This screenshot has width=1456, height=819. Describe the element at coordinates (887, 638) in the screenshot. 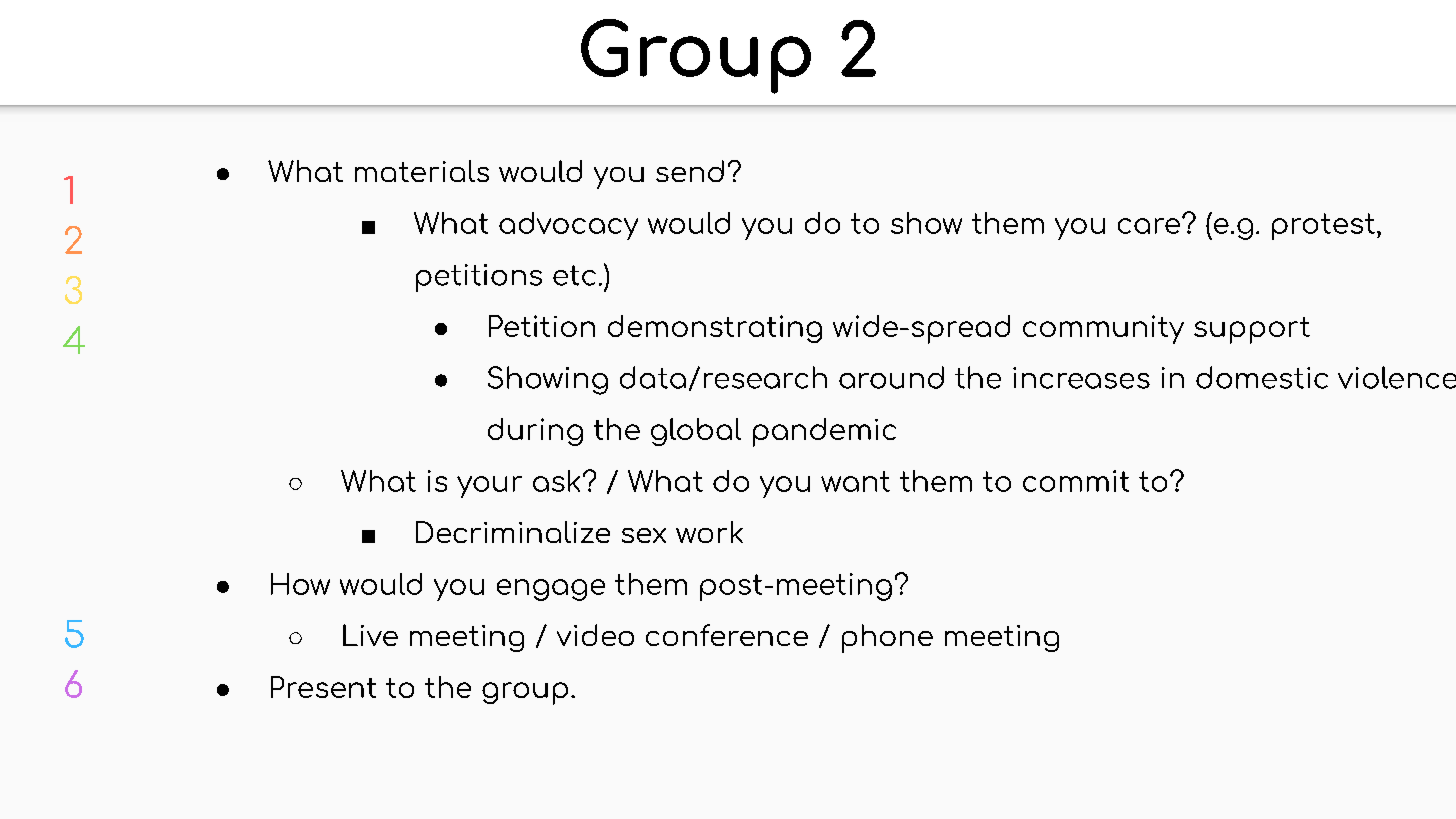

I see `phone` at that location.
